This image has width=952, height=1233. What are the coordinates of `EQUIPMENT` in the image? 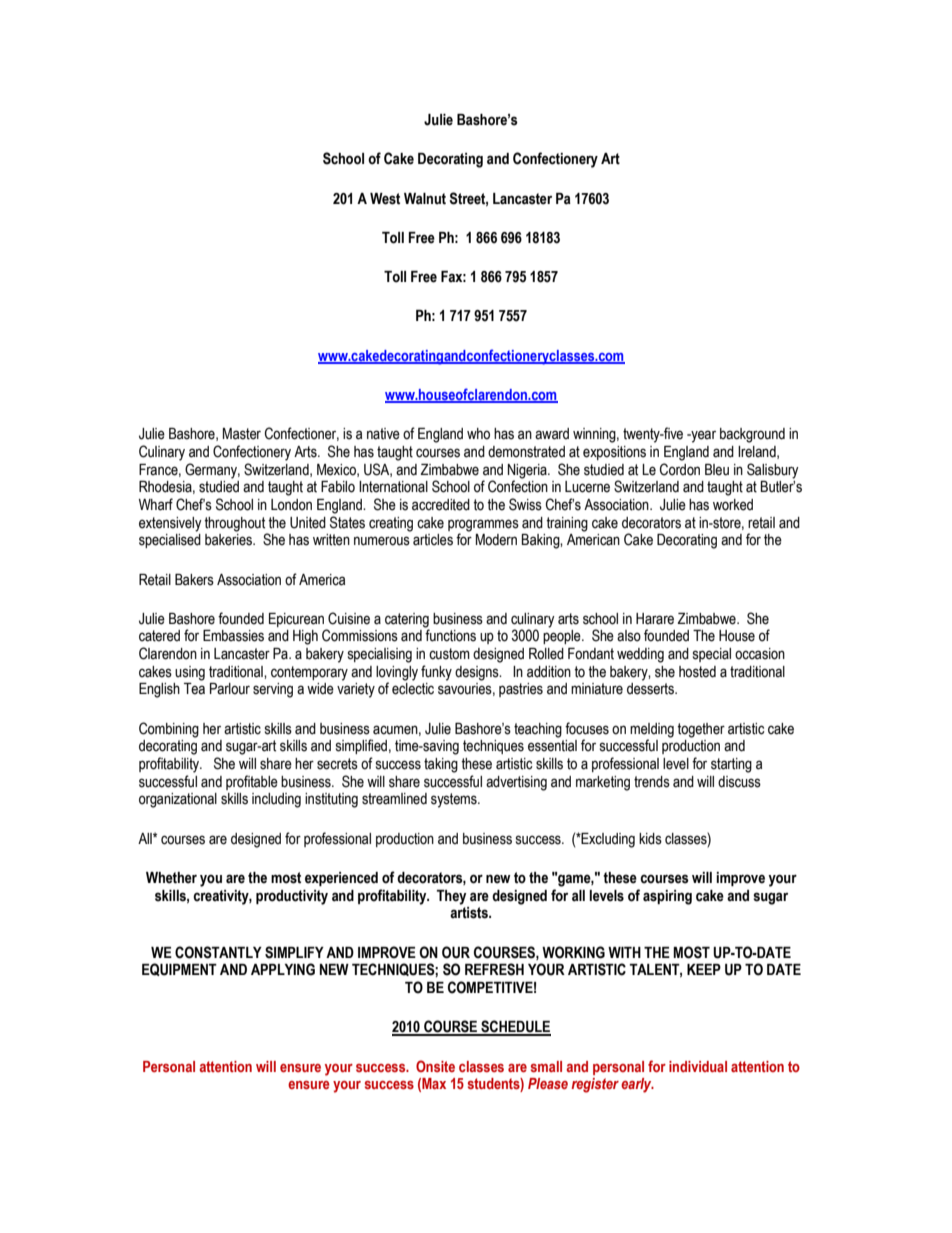 It's located at (179, 969).
